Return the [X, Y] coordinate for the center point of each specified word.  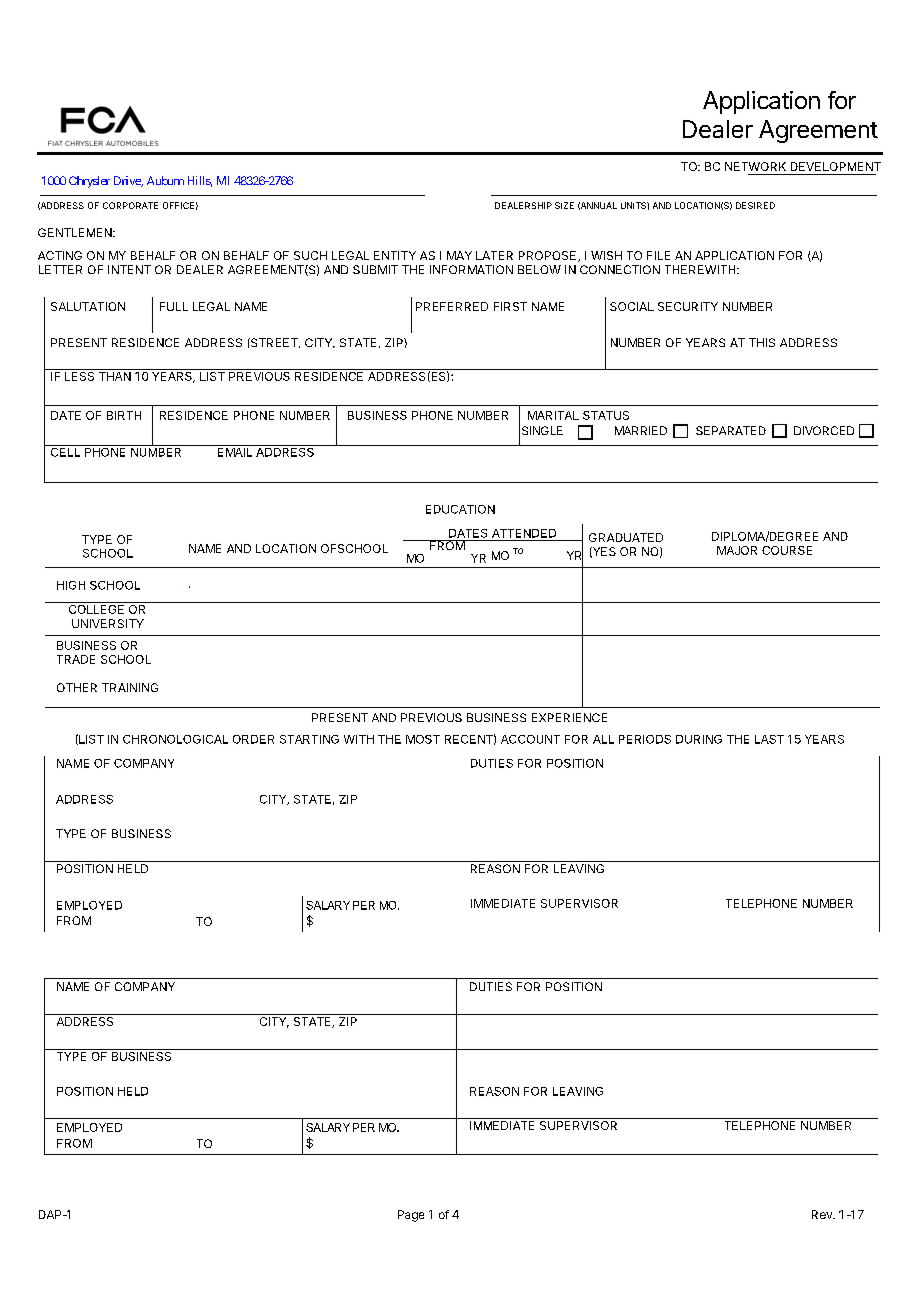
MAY [459, 255]
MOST [423, 739]
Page [411, 1216]
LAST [769, 739]
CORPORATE [130, 205]
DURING [699, 739]
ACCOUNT [530, 739]
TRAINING [130, 687]
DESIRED [755, 205]
